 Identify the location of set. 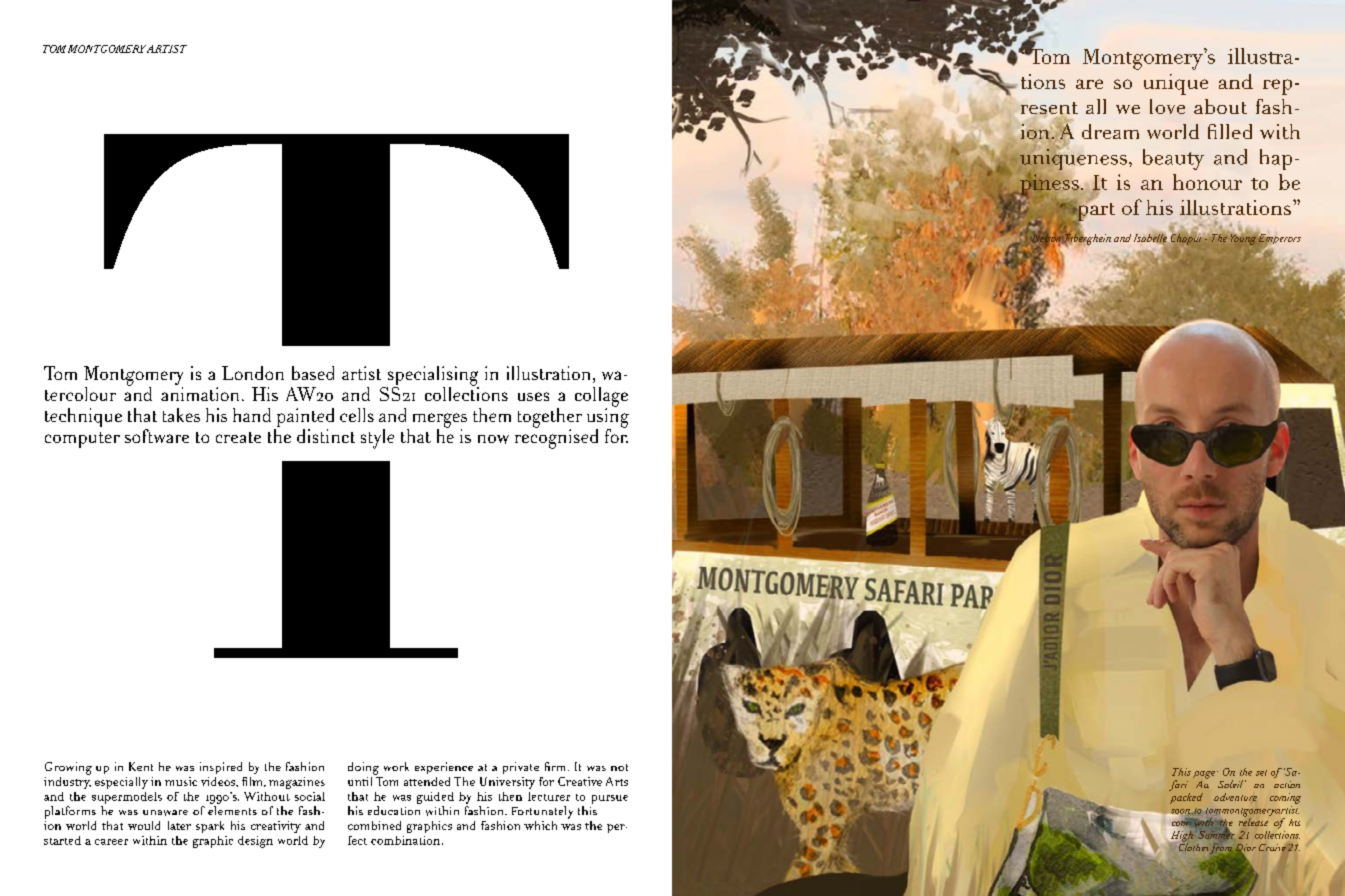
(1261, 773).
